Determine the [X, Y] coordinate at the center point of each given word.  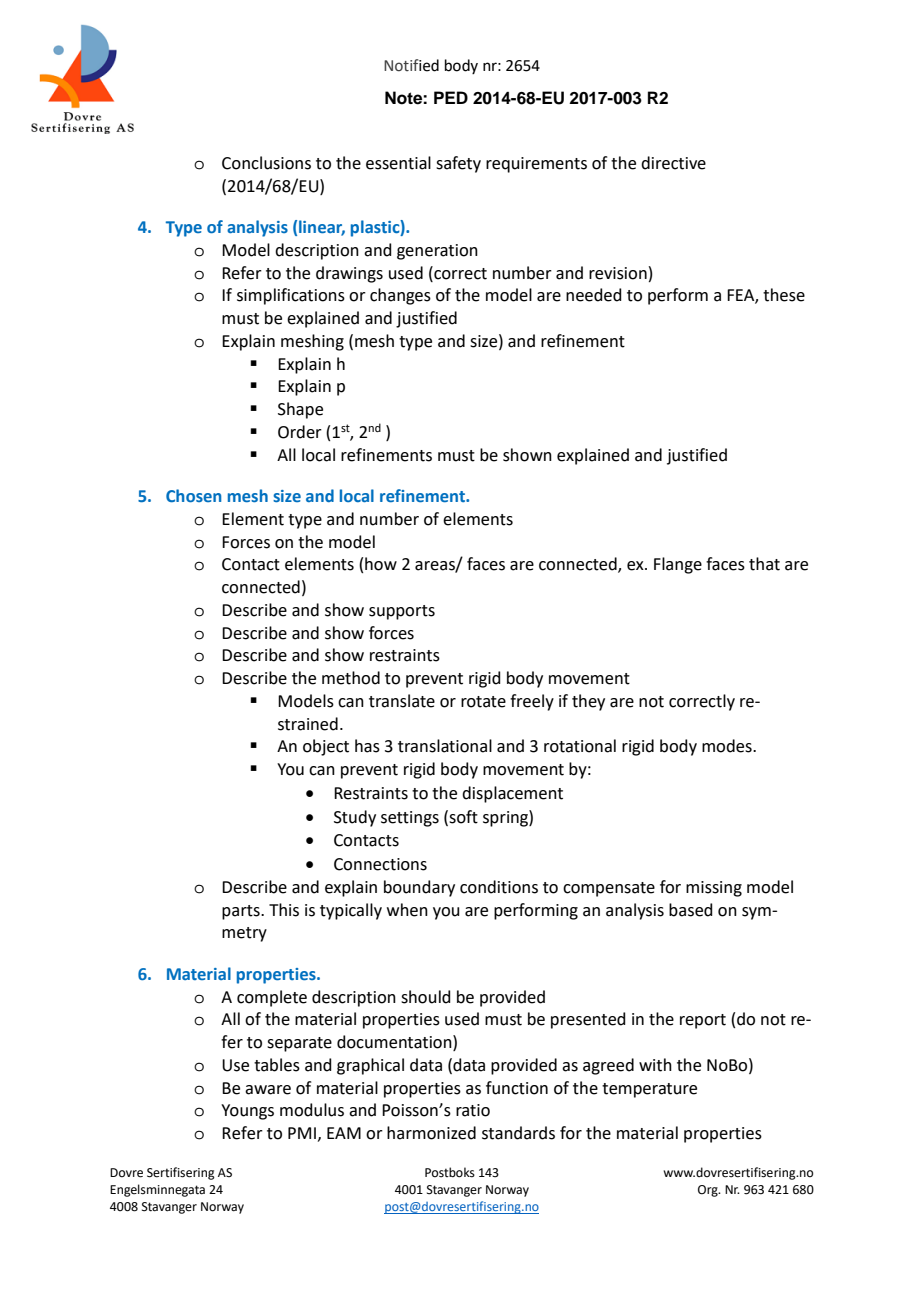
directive [673, 163]
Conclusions [266, 163]
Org [709, 1191]
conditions [499, 887]
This [284, 910]
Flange [678, 565]
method [351, 678]
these [784, 295]
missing [714, 889]
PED [451, 97]
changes [400, 296]
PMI [302, 1133]
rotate [483, 702]
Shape [300, 410]
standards [518, 1133]
